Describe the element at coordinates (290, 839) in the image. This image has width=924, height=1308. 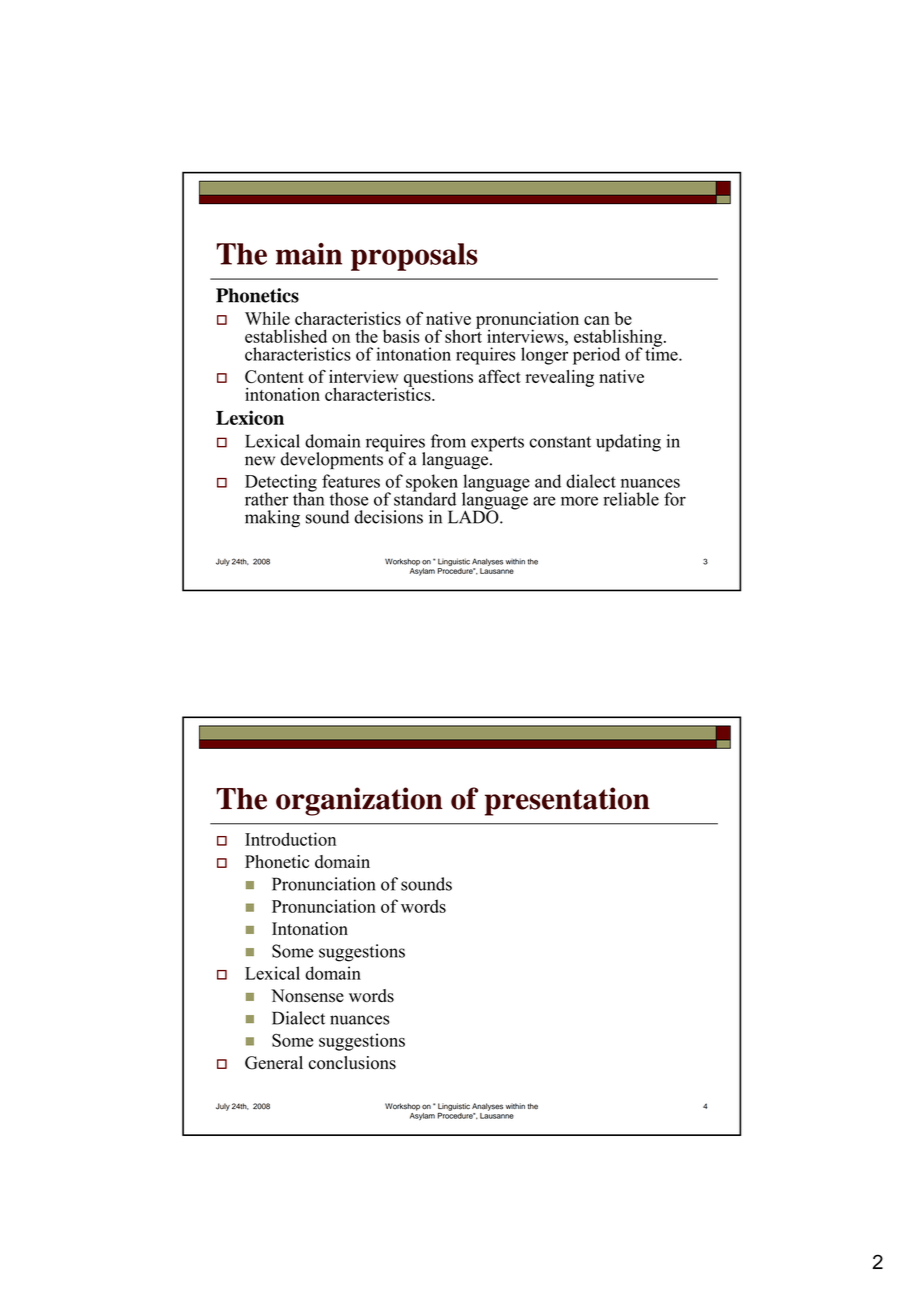
I see `Introduction` at that location.
